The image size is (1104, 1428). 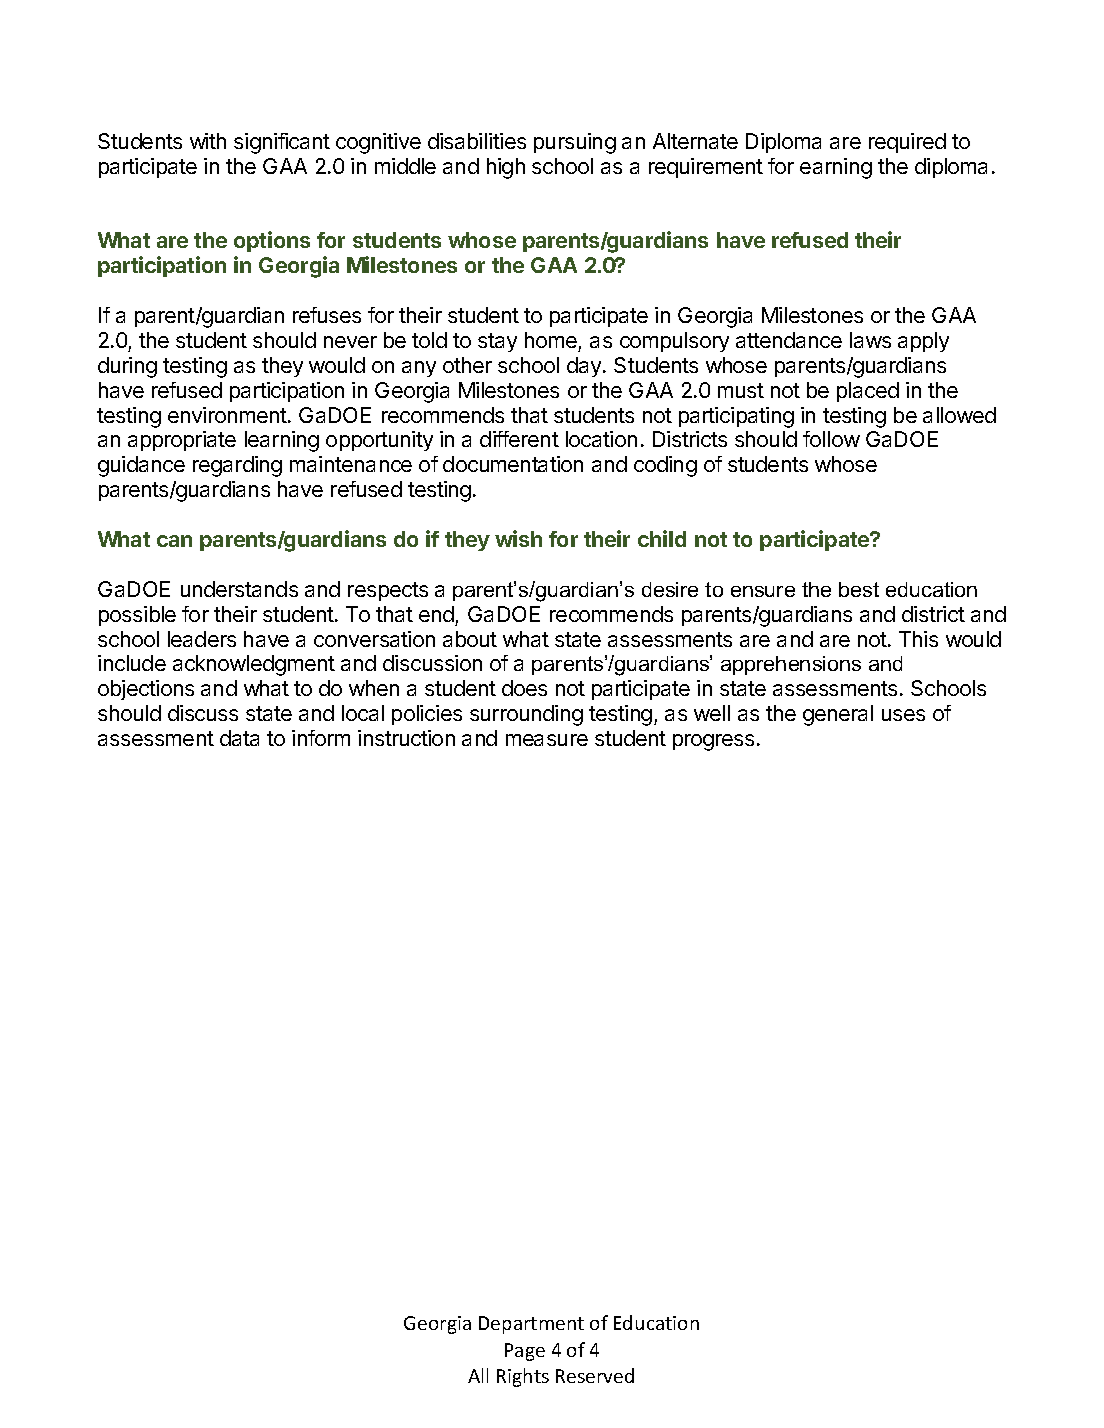 What do you see at coordinates (547, 740) in the screenshot?
I see `measure` at bounding box center [547, 740].
